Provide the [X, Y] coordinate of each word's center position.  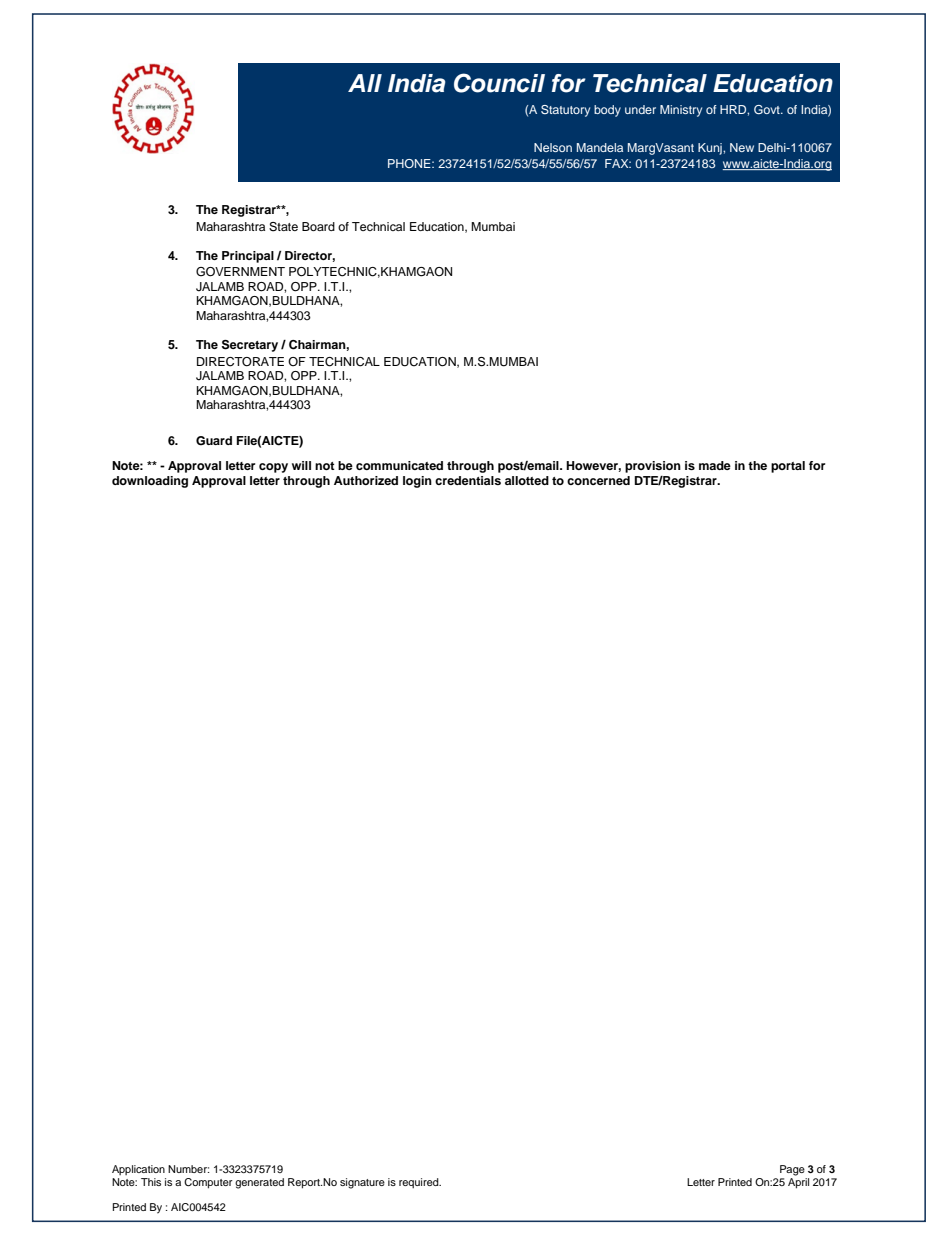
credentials [468, 480]
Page [792, 1170]
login [417, 482]
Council [499, 83]
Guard [214, 441]
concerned [598, 480]
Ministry [681, 111]
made [715, 465]
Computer [208, 1183]
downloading [150, 482]
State [283, 227]
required [420, 1183]
